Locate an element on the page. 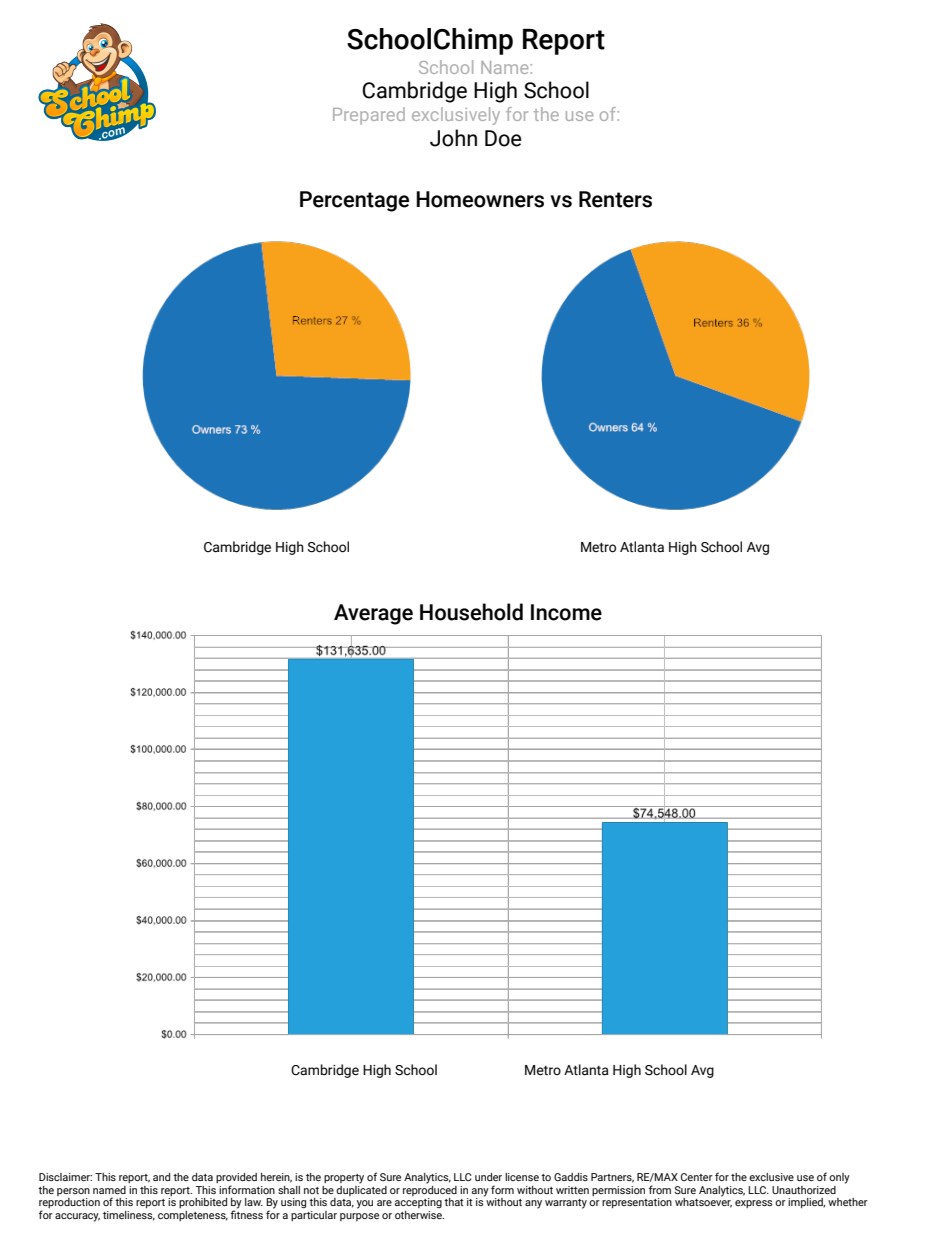 The image size is (952, 1233). Household is located at coordinates (471, 612).
